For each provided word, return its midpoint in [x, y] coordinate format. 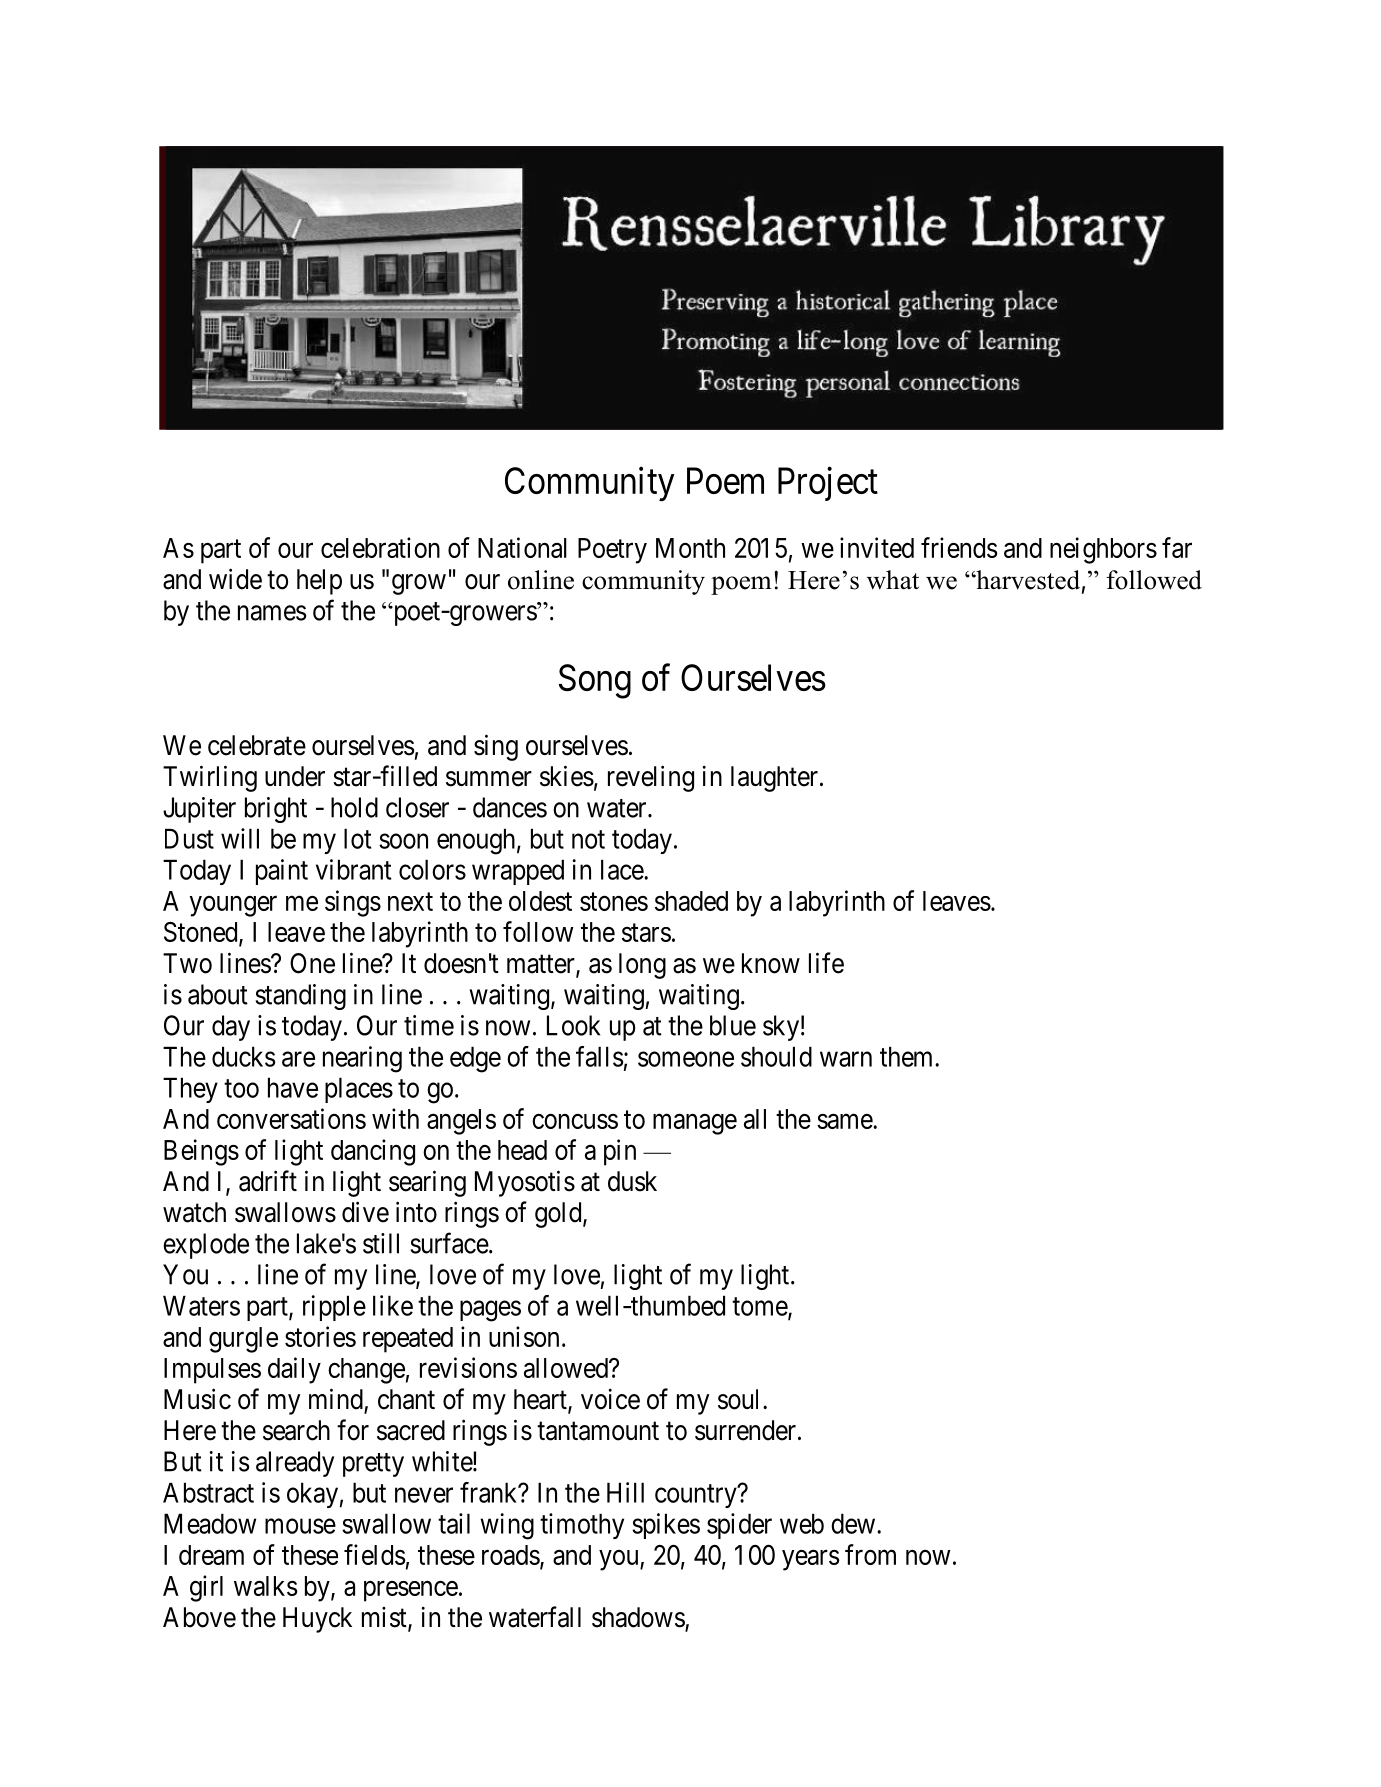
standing [301, 997]
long [642, 966]
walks [266, 1586]
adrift [268, 1181]
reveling [651, 778]
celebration [380, 547]
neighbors [1103, 550]
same [845, 1121]
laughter [776, 779]
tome [760, 1307]
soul [741, 1399]
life [826, 963]
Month [690, 548]
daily [294, 1370]
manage [695, 1124]
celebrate [257, 745]
